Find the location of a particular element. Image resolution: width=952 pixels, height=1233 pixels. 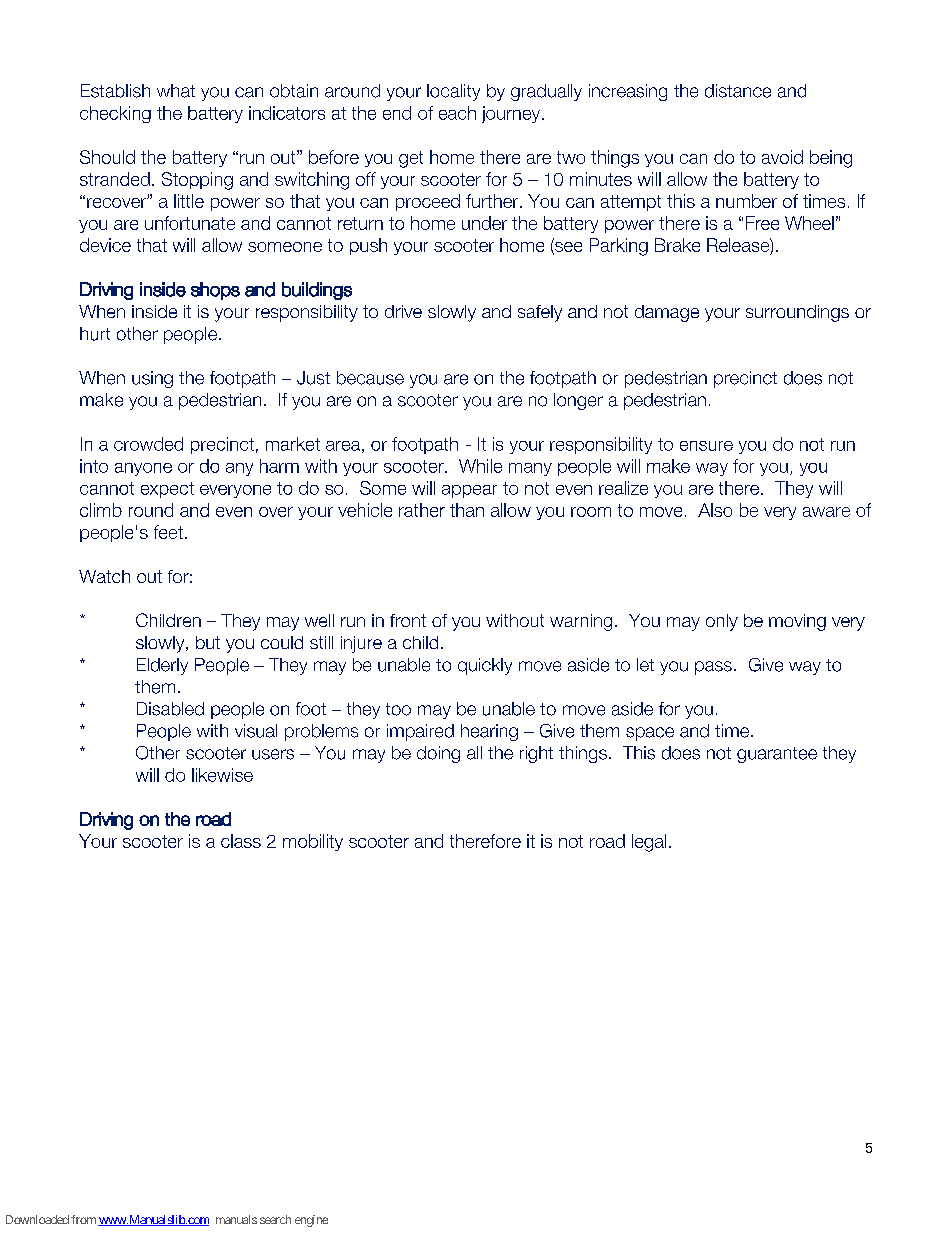

each is located at coordinates (457, 113).
